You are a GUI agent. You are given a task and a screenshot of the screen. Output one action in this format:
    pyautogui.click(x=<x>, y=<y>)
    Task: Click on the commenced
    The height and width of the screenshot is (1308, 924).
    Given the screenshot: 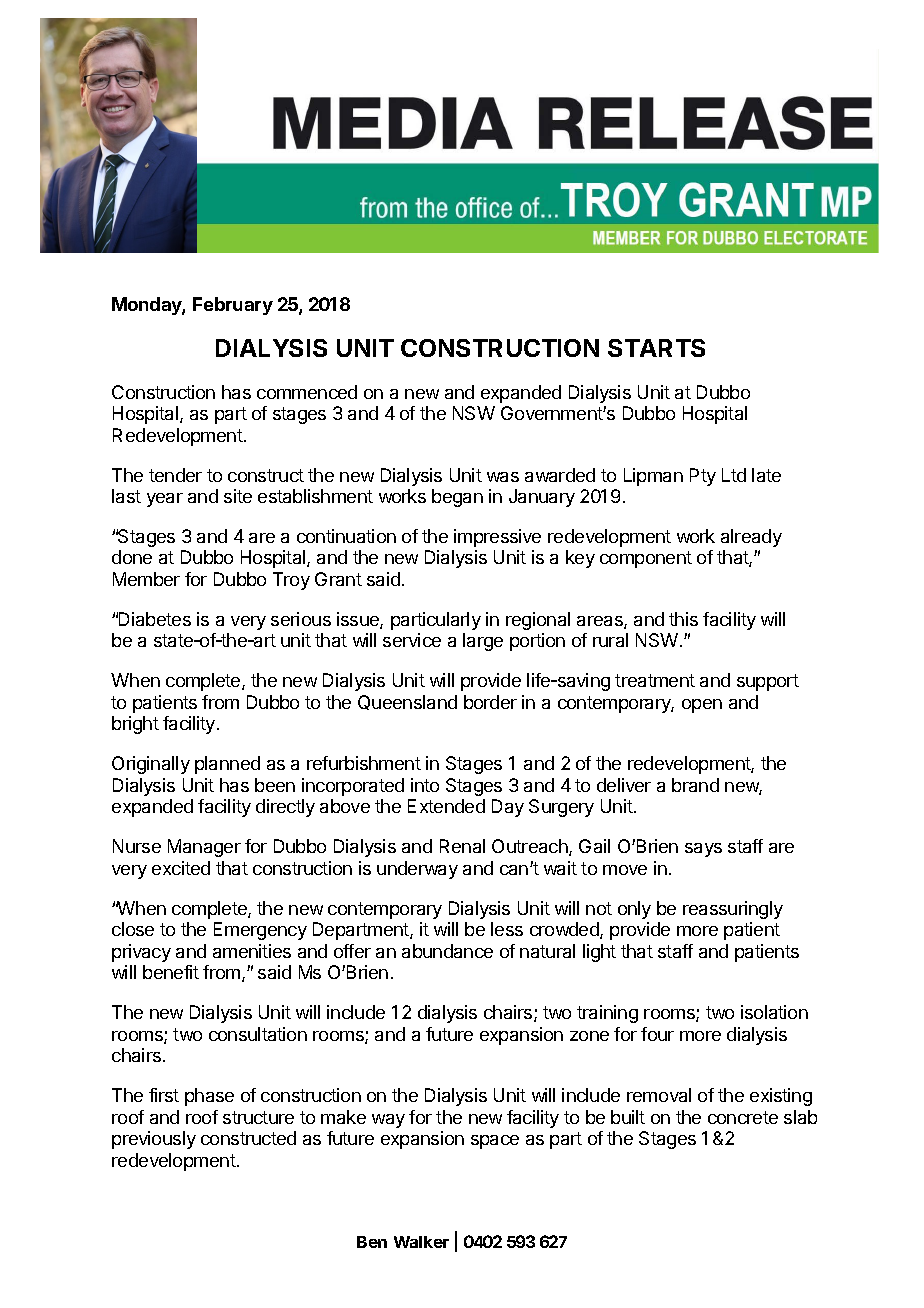 What is the action you would take?
    pyautogui.click(x=307, y=392)
